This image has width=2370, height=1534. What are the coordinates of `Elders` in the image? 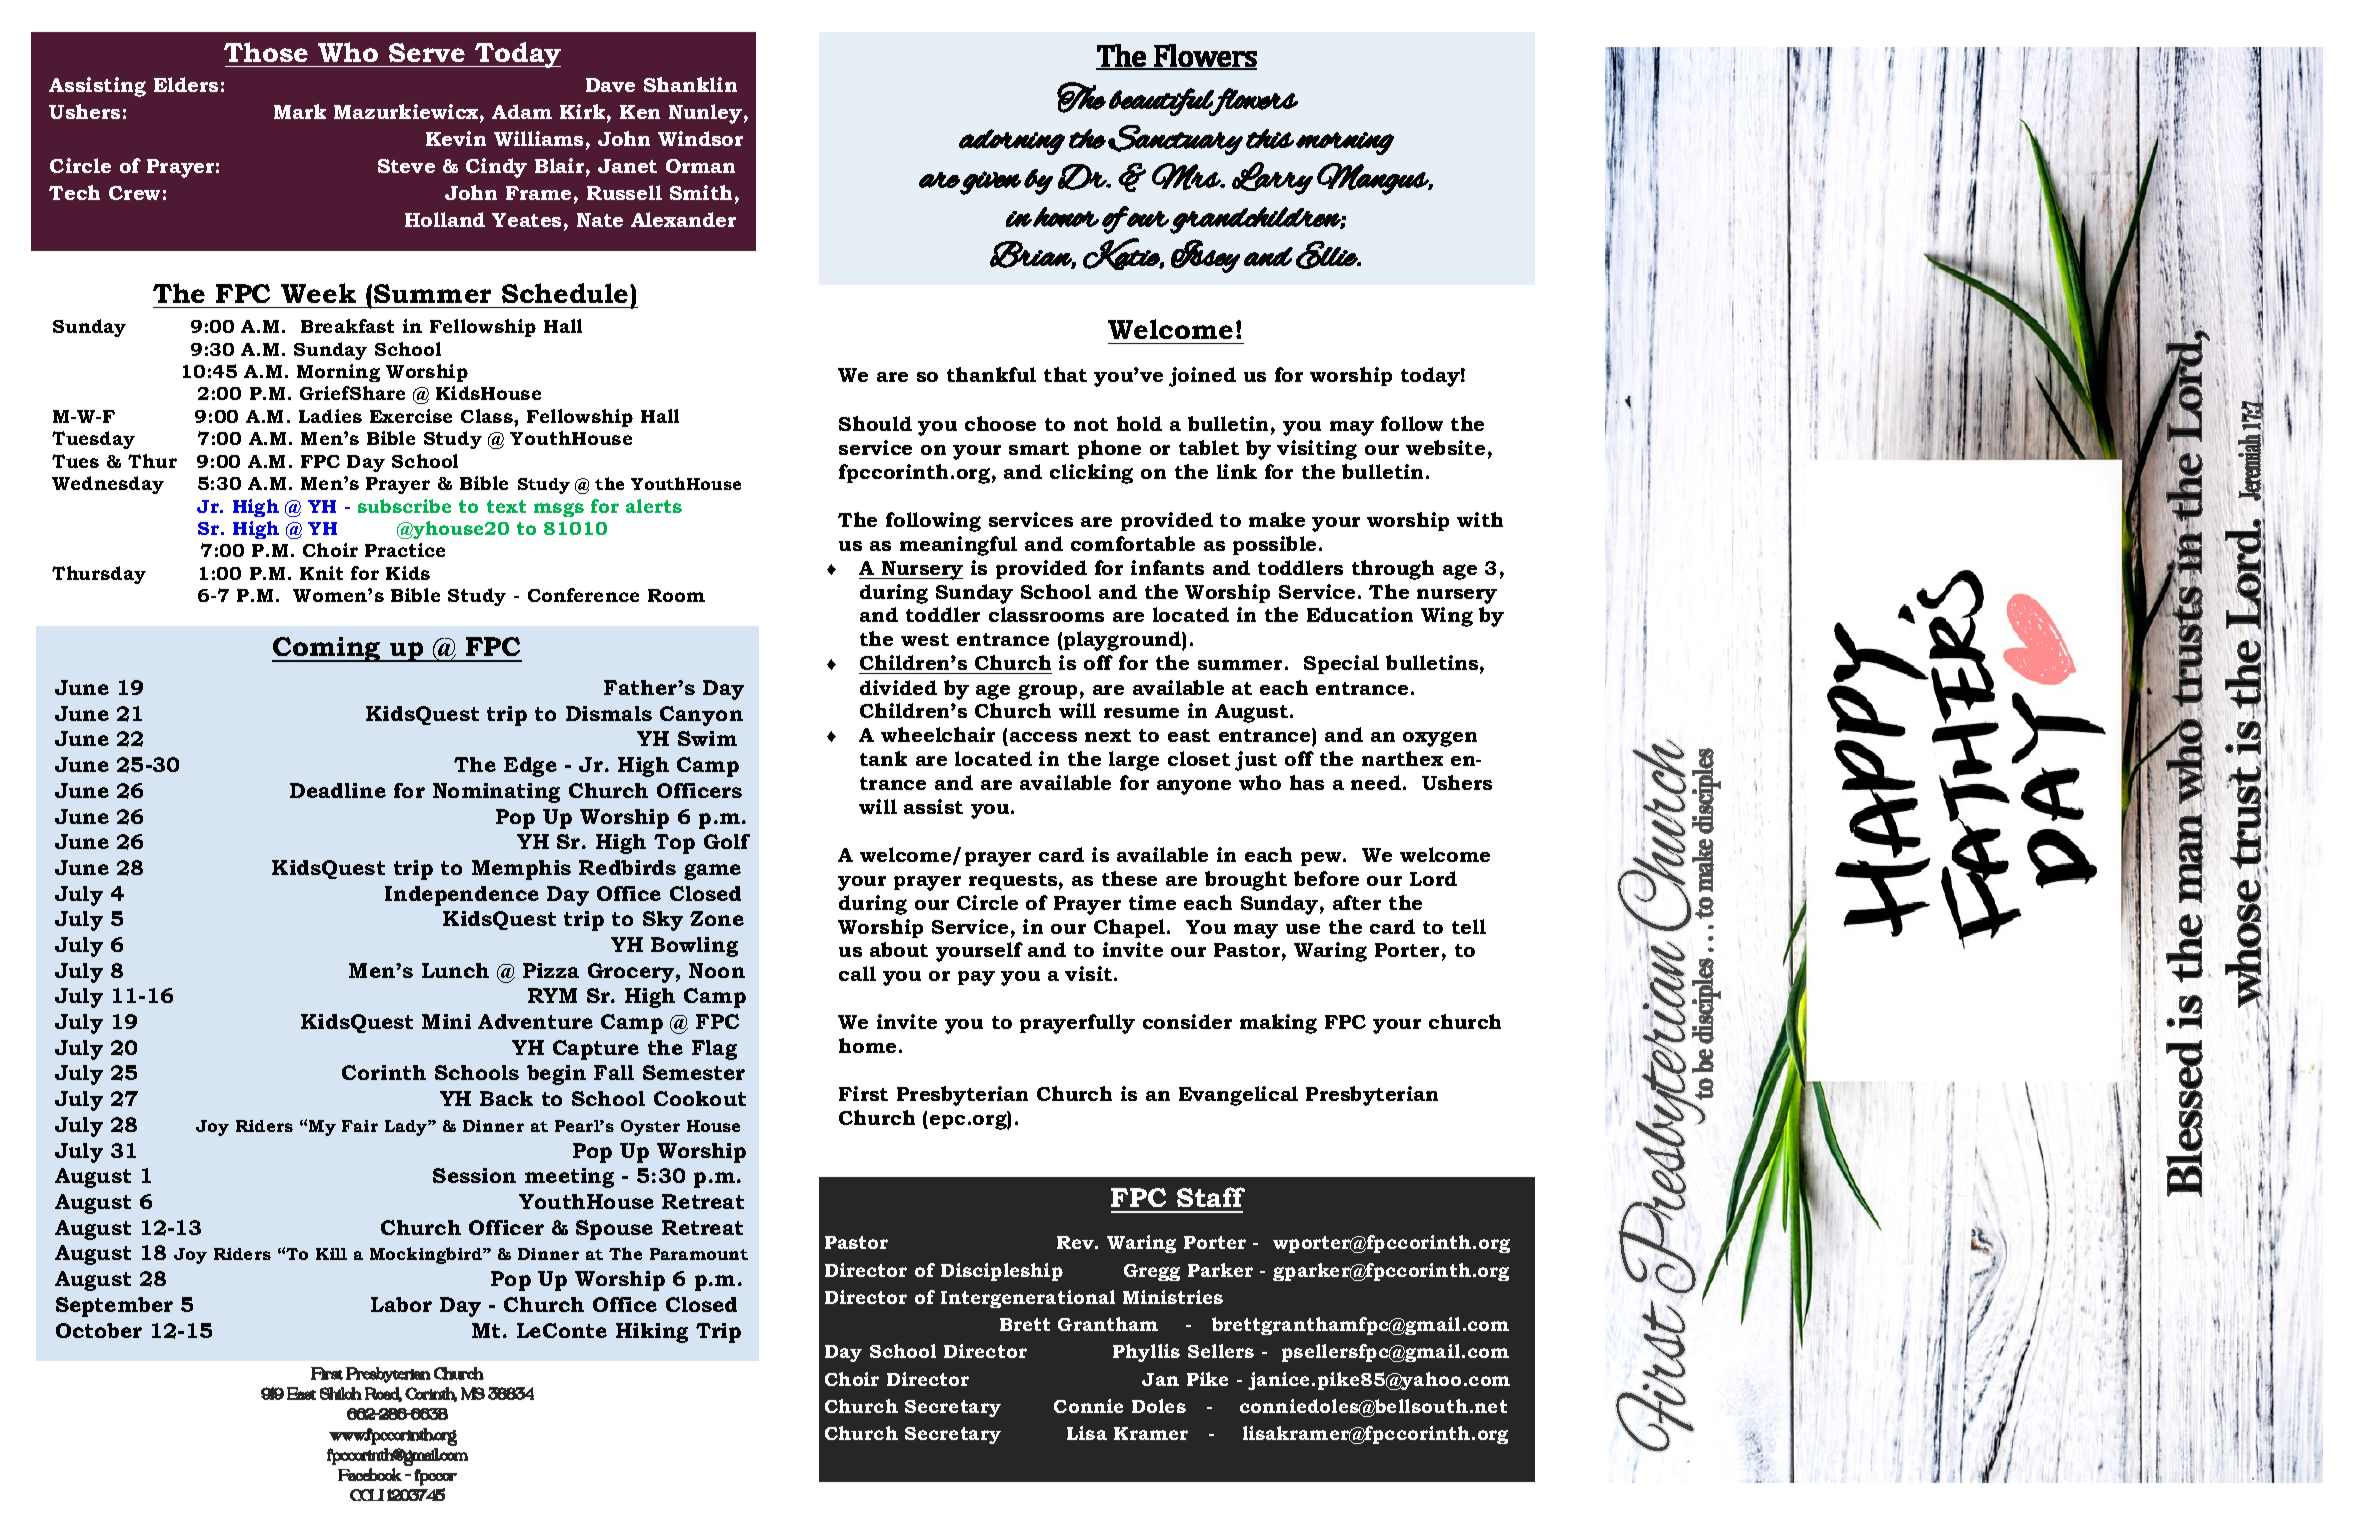 It's located at (186, 84).
